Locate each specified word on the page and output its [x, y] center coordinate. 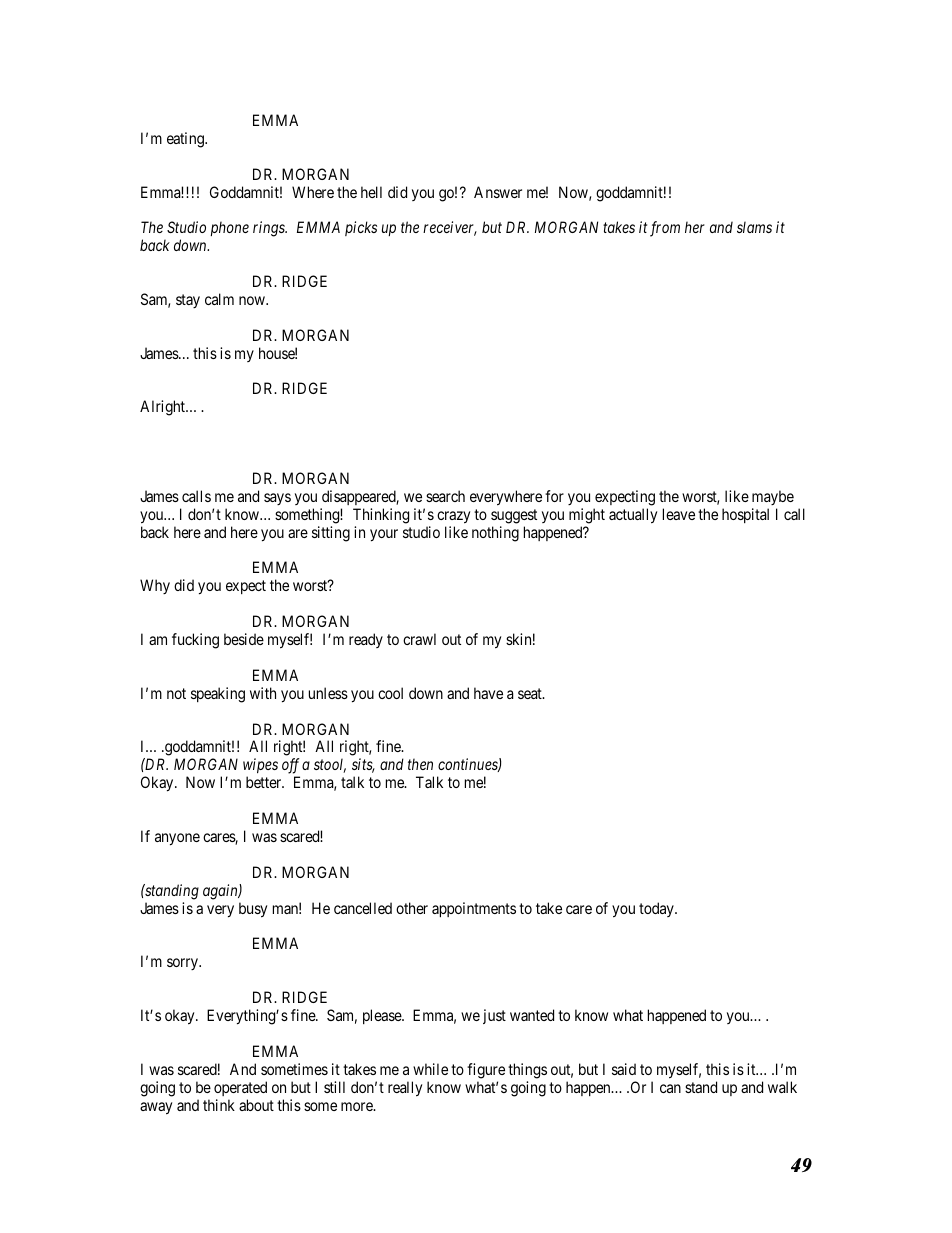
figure [486, 1071]
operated [240, 1088]
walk [782, 1087]
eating [186, 140]
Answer [498, 192]
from [665, 229]
